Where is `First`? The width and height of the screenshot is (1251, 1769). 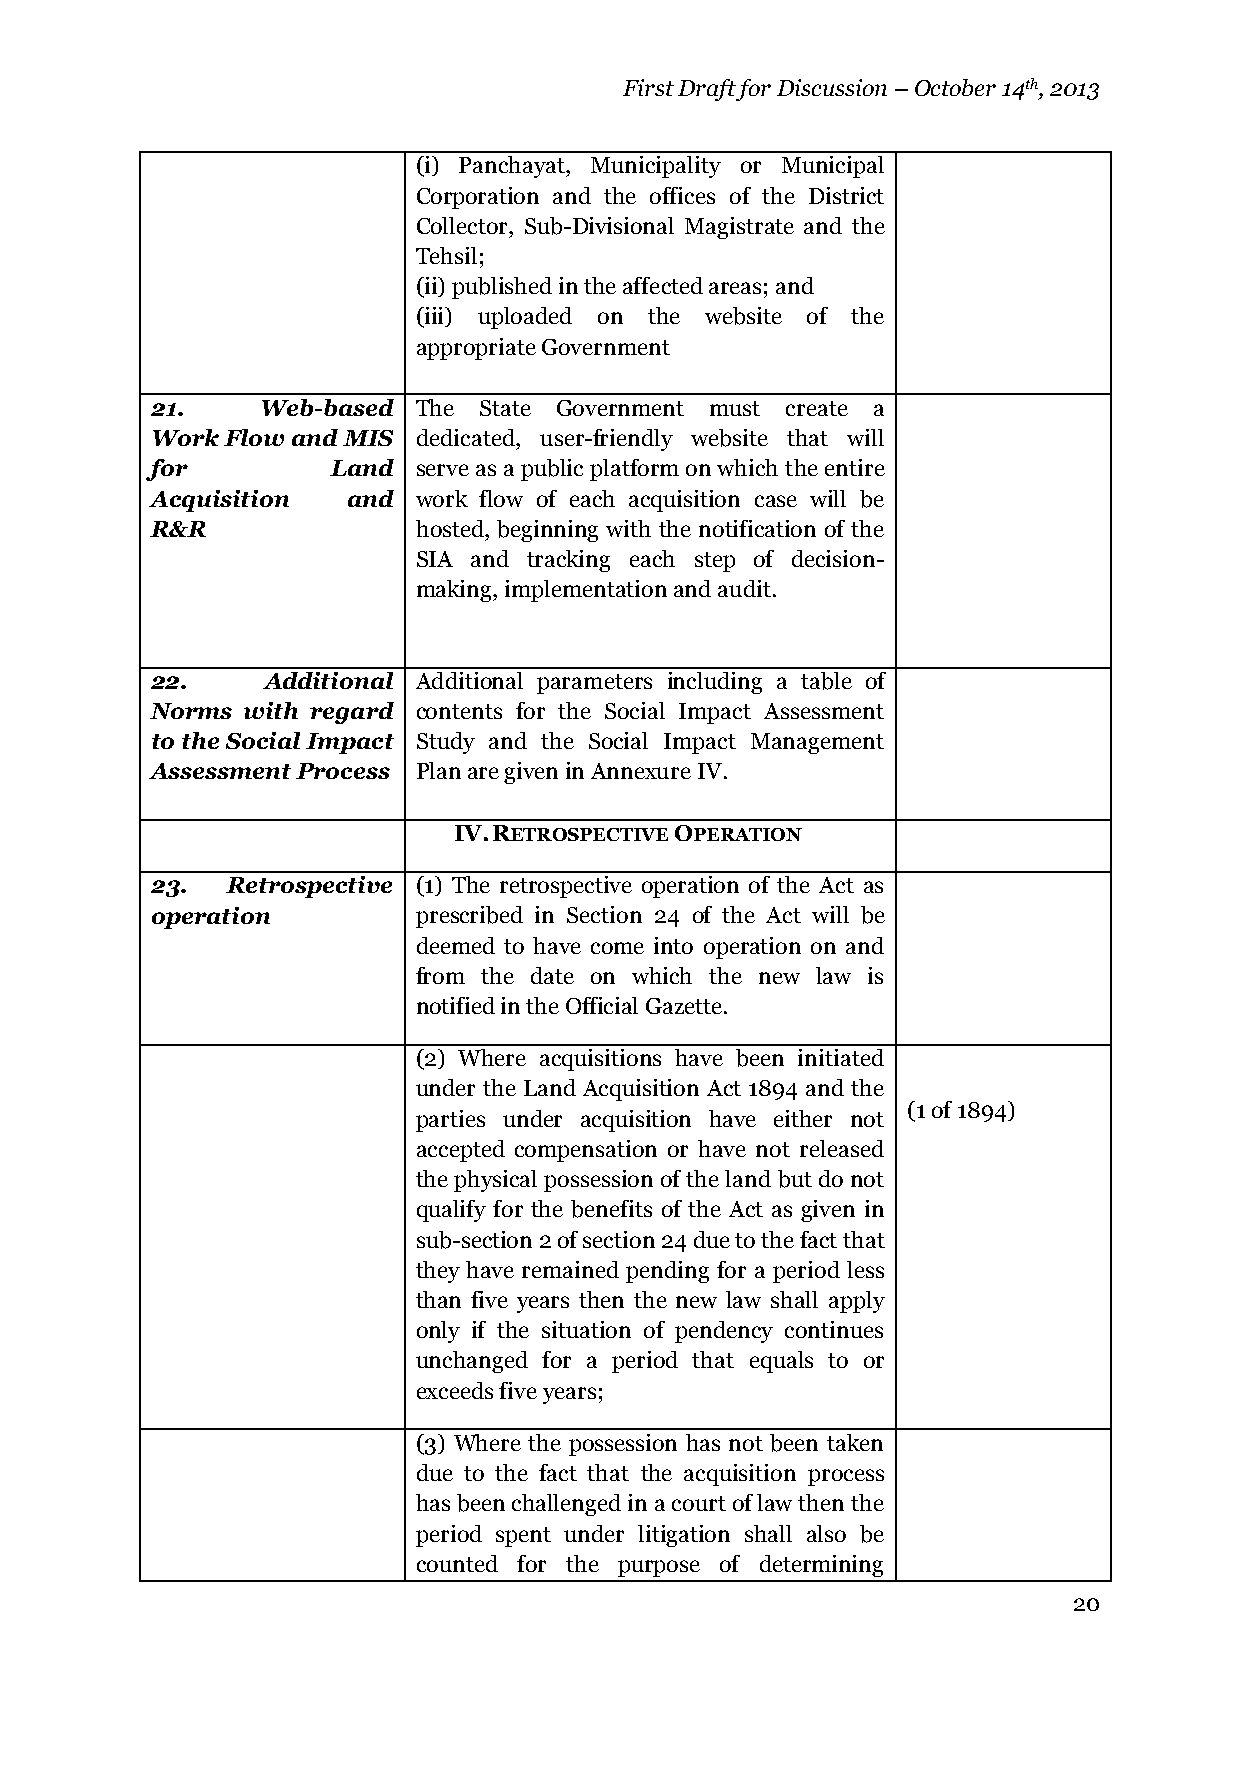
First is located at coordinates (648, 87).
